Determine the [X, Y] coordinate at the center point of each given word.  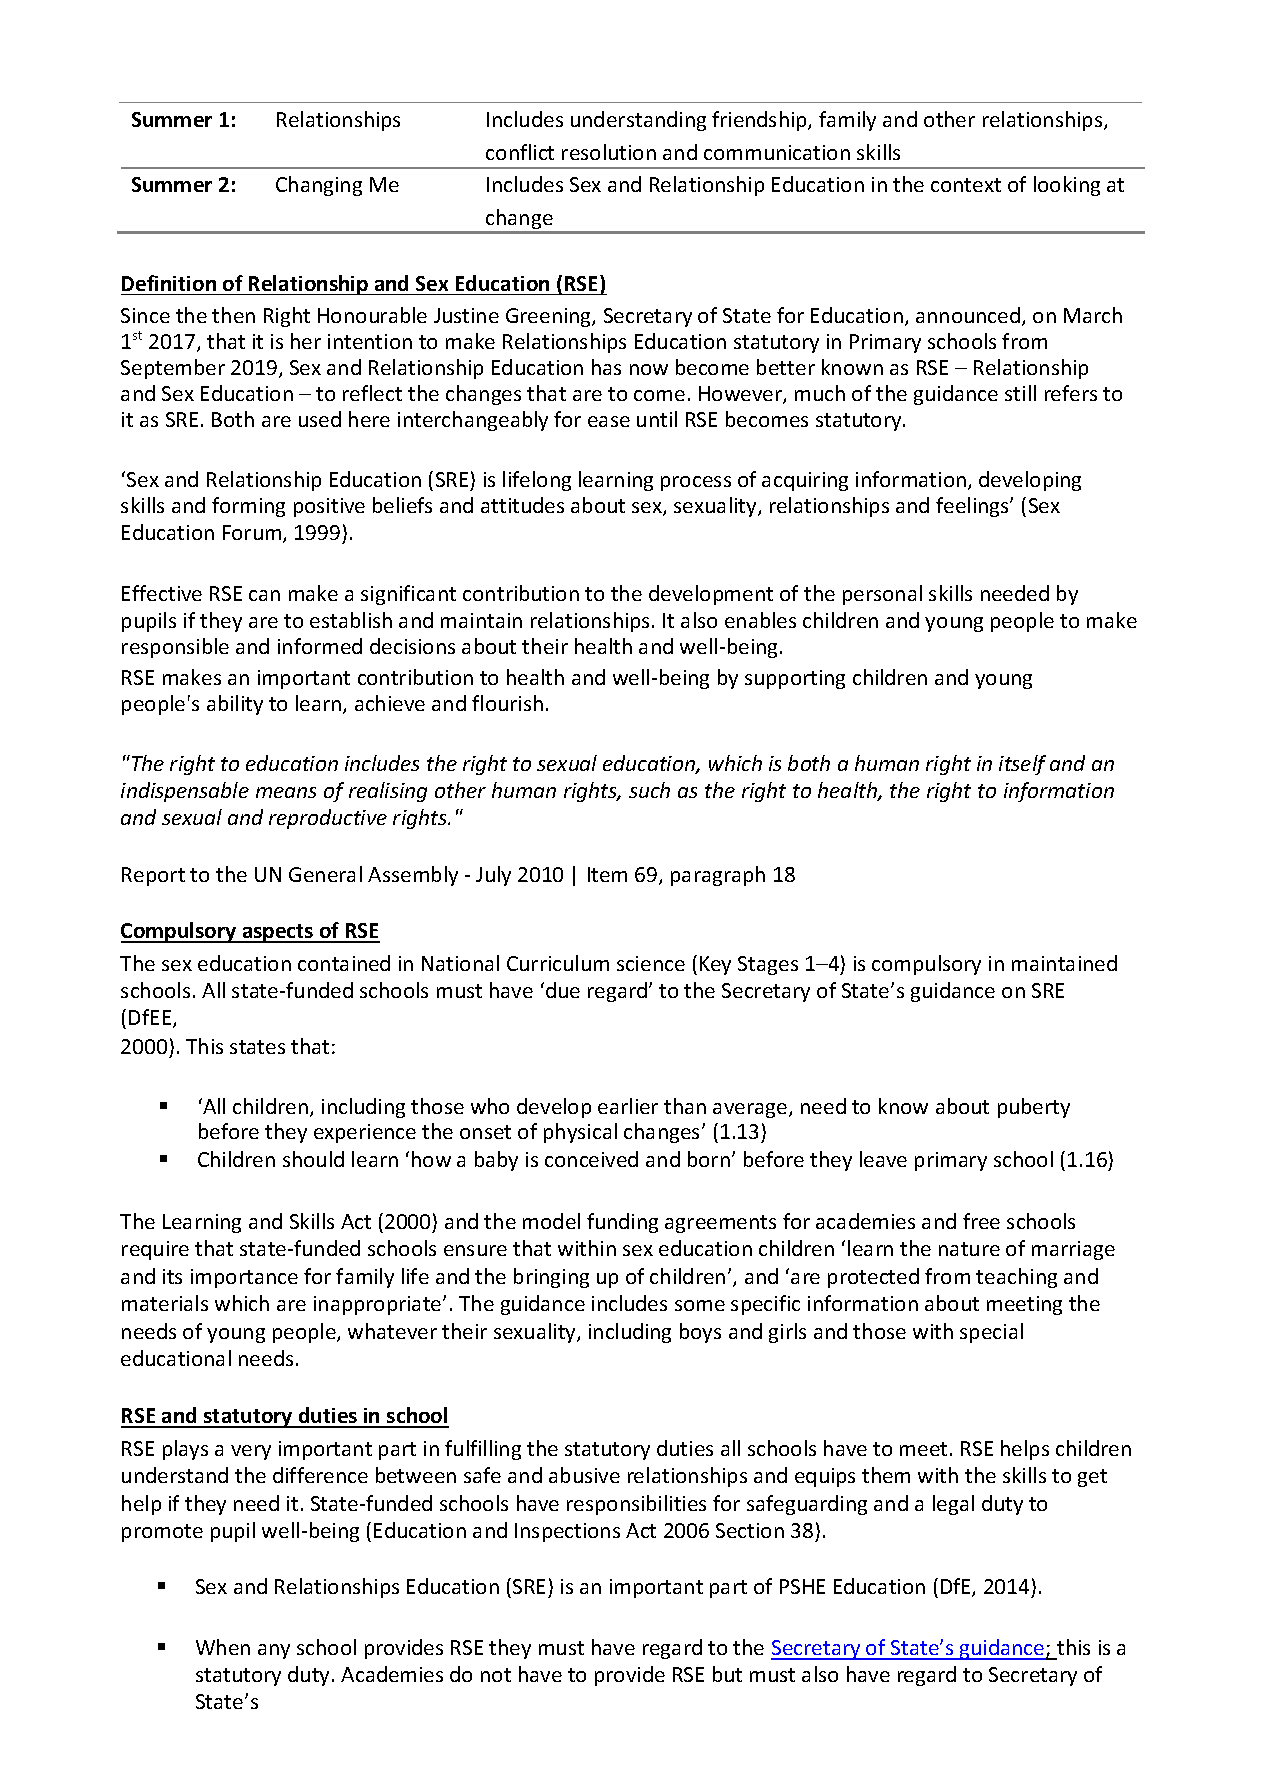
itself [1022, 765]
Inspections [567, 1532]
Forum [253, 534]
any [274, 1651]
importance [244, 1278]
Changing [319, 186]
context [966, 185]
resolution [609, 152]
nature [969, 1249]
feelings [973, 507]
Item [607, 874]
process [696, 483]
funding [622, 1223]
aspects [278, 933]
